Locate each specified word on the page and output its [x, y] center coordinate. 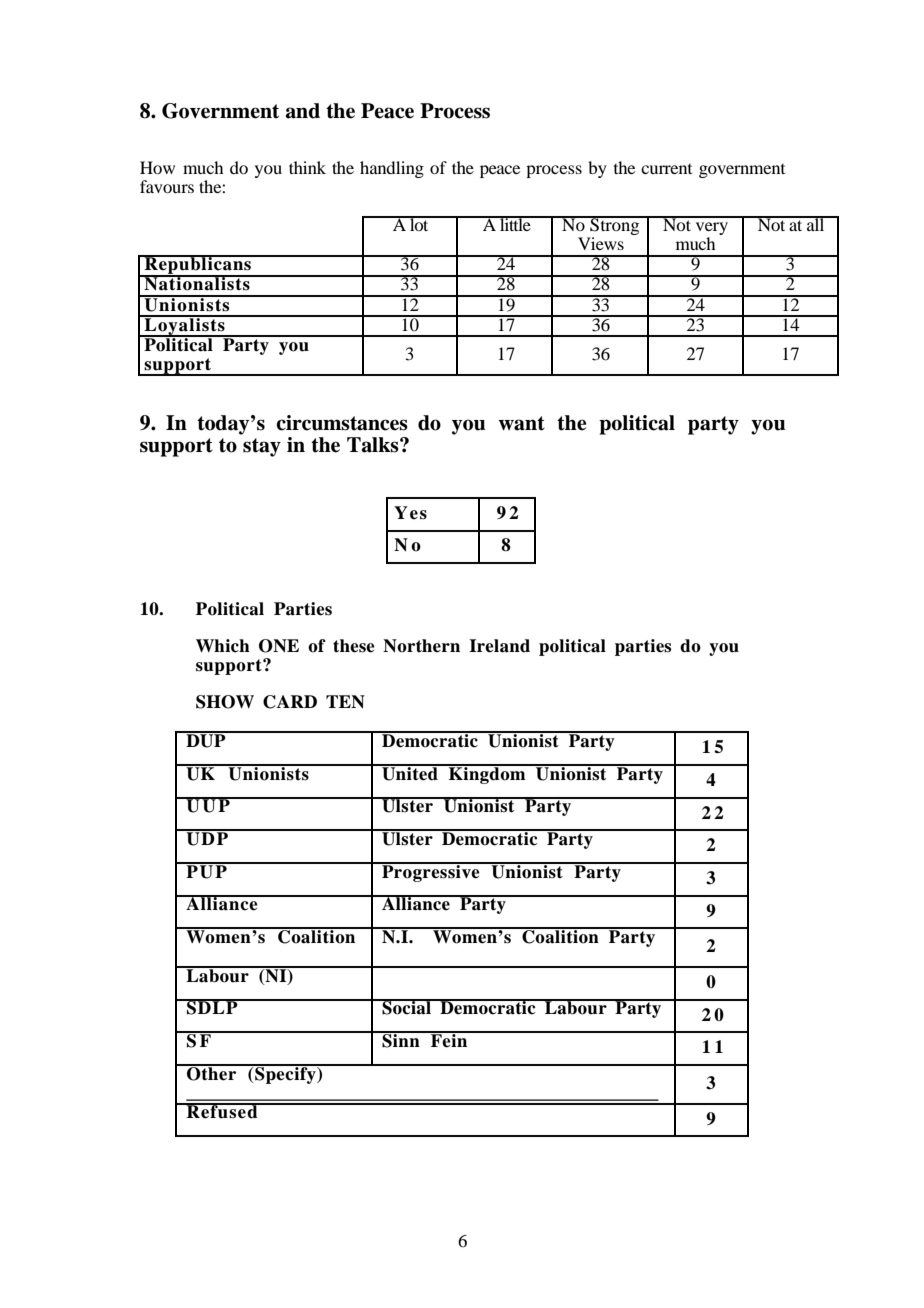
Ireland [499, 646]
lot [419, 223]
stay [262, 447]
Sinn [401, 1040]
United [410, 772]
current [666, 169]
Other [212, 1072]
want [521, 423]
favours [167, 186]
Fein [449, 1040]
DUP [206, 740]
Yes [410, 513]
